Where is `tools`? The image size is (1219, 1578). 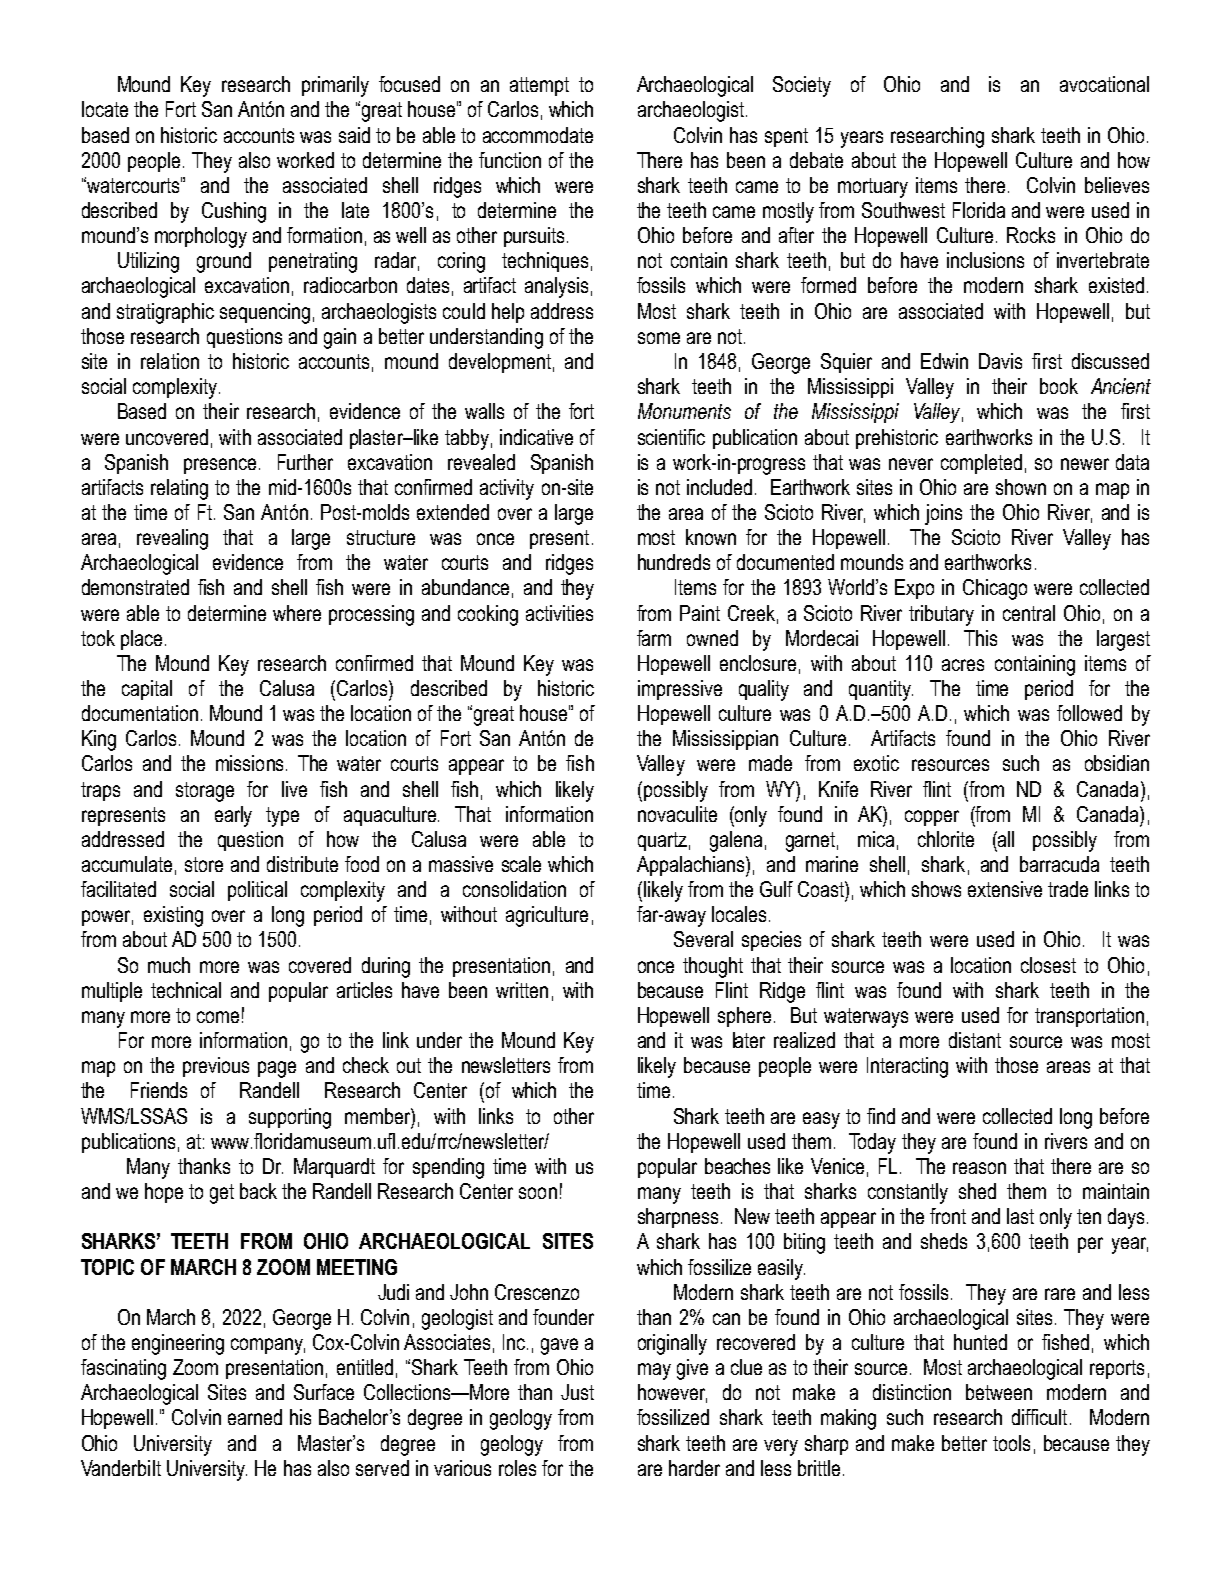
tools is located at coordinates (1011, 1443).
